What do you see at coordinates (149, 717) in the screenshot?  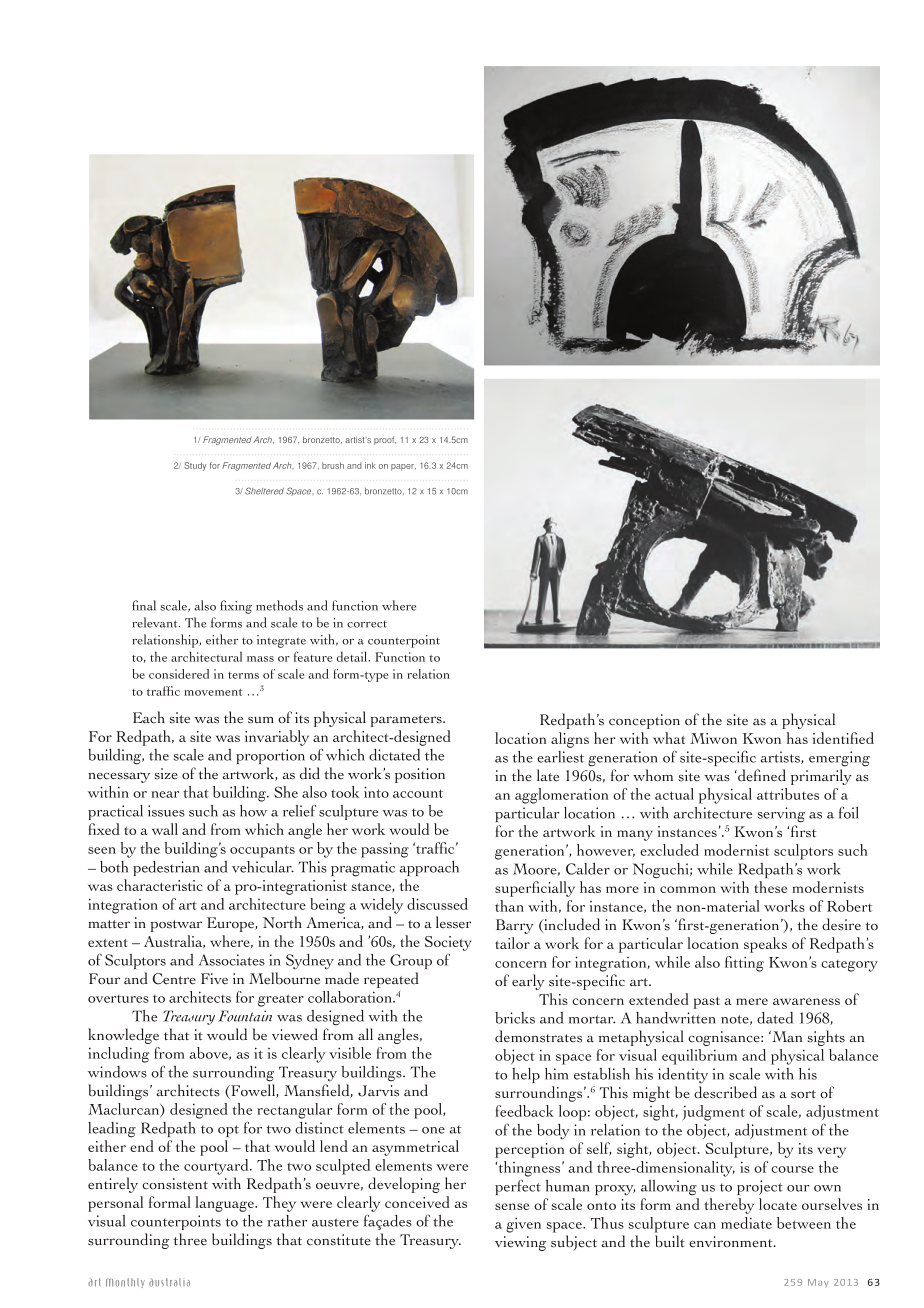 I see `Each` at bounding box center [149, 717].
